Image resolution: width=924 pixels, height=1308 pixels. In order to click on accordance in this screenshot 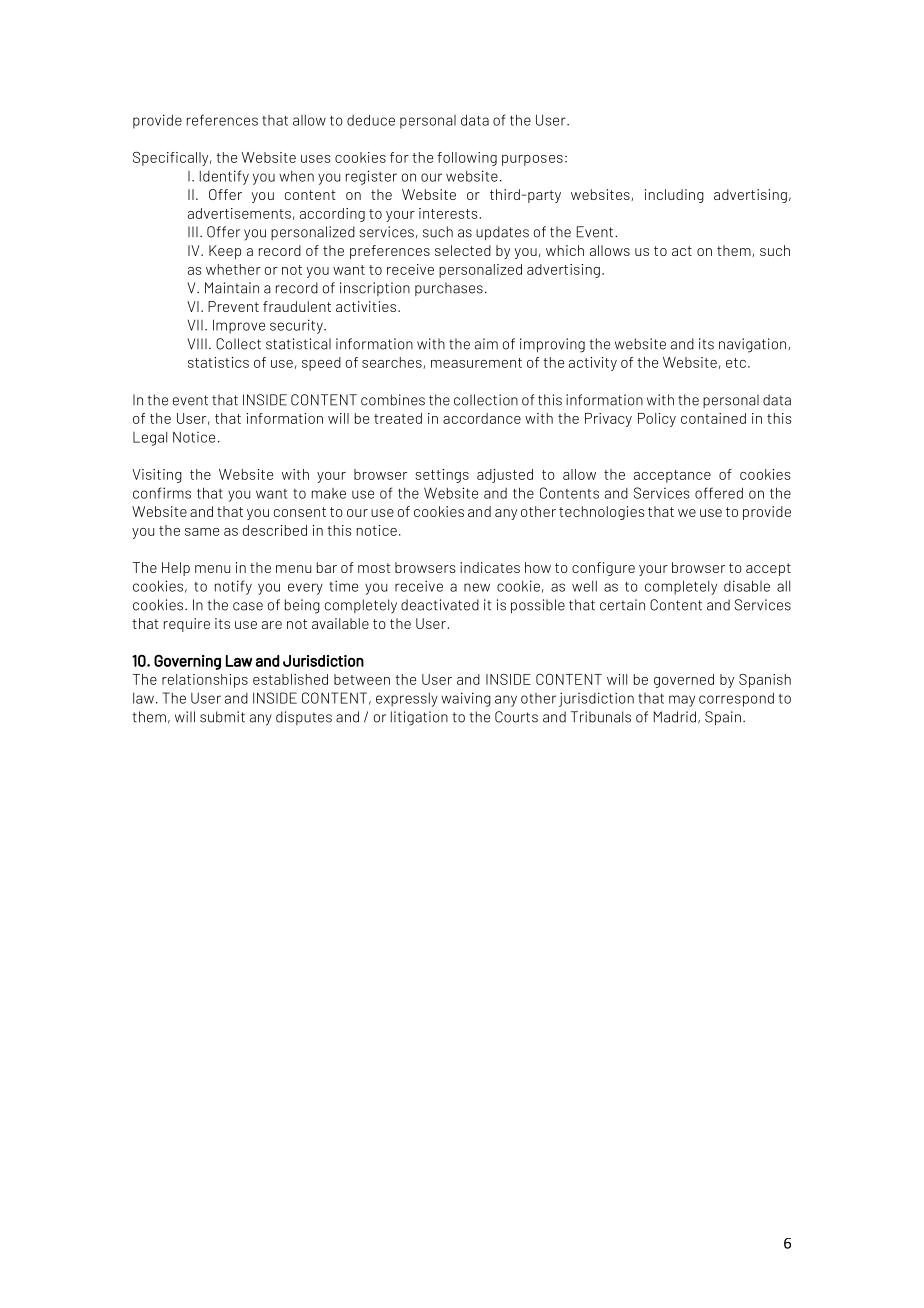, I will do `click(482, 418)`.
